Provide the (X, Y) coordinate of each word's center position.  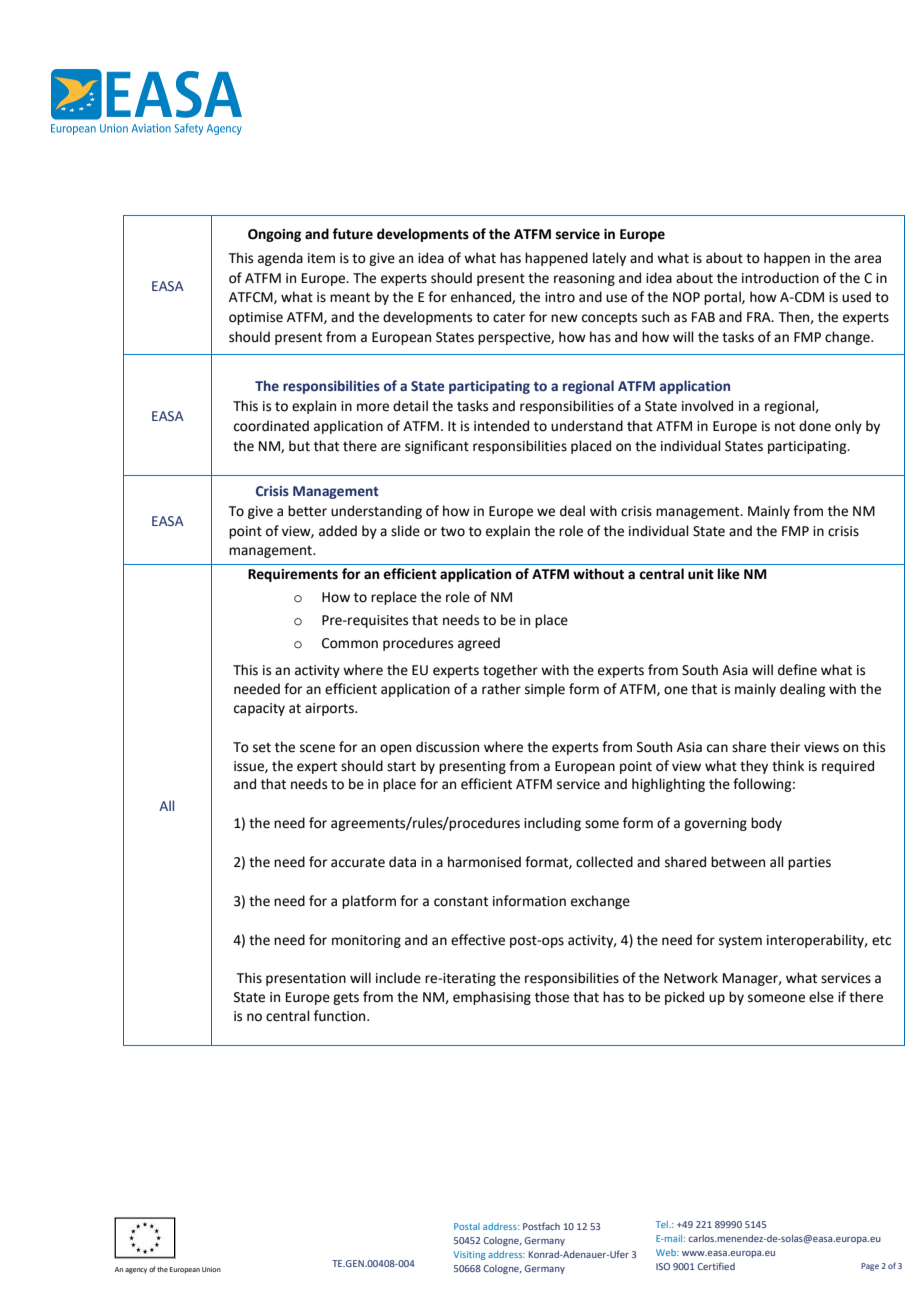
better (307, 511)
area (867, 259)
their (785, 747)
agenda (280, 259)
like (729, 574)
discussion (447, 747)
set (262, 748)
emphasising (492, 998)
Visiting (469, 1255)
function (341, 1016)
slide (405, 531)
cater (509, 318)
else (821, 997)
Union (211, 1269)
